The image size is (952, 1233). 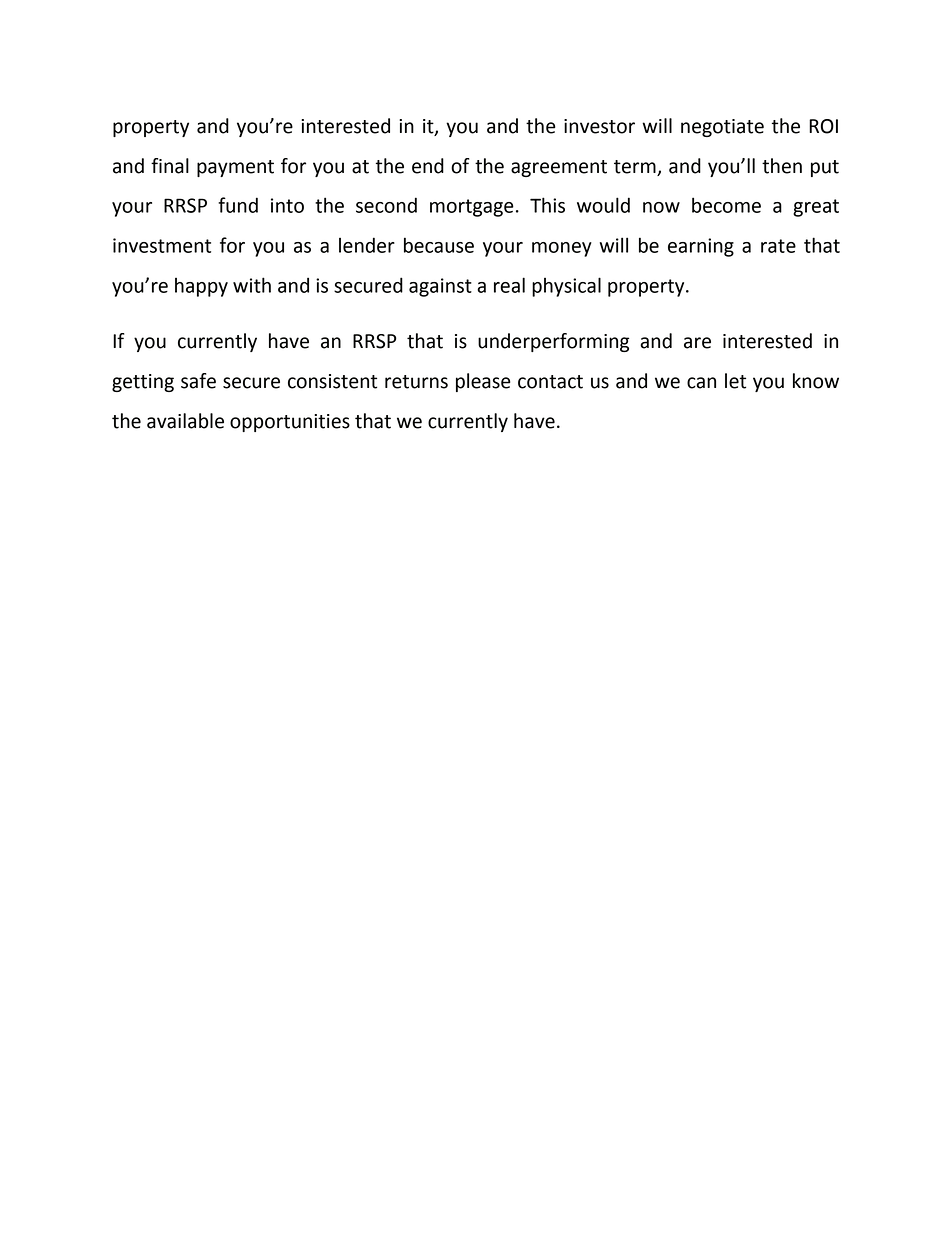 I want to click on with, so click(x=252, y=285).
